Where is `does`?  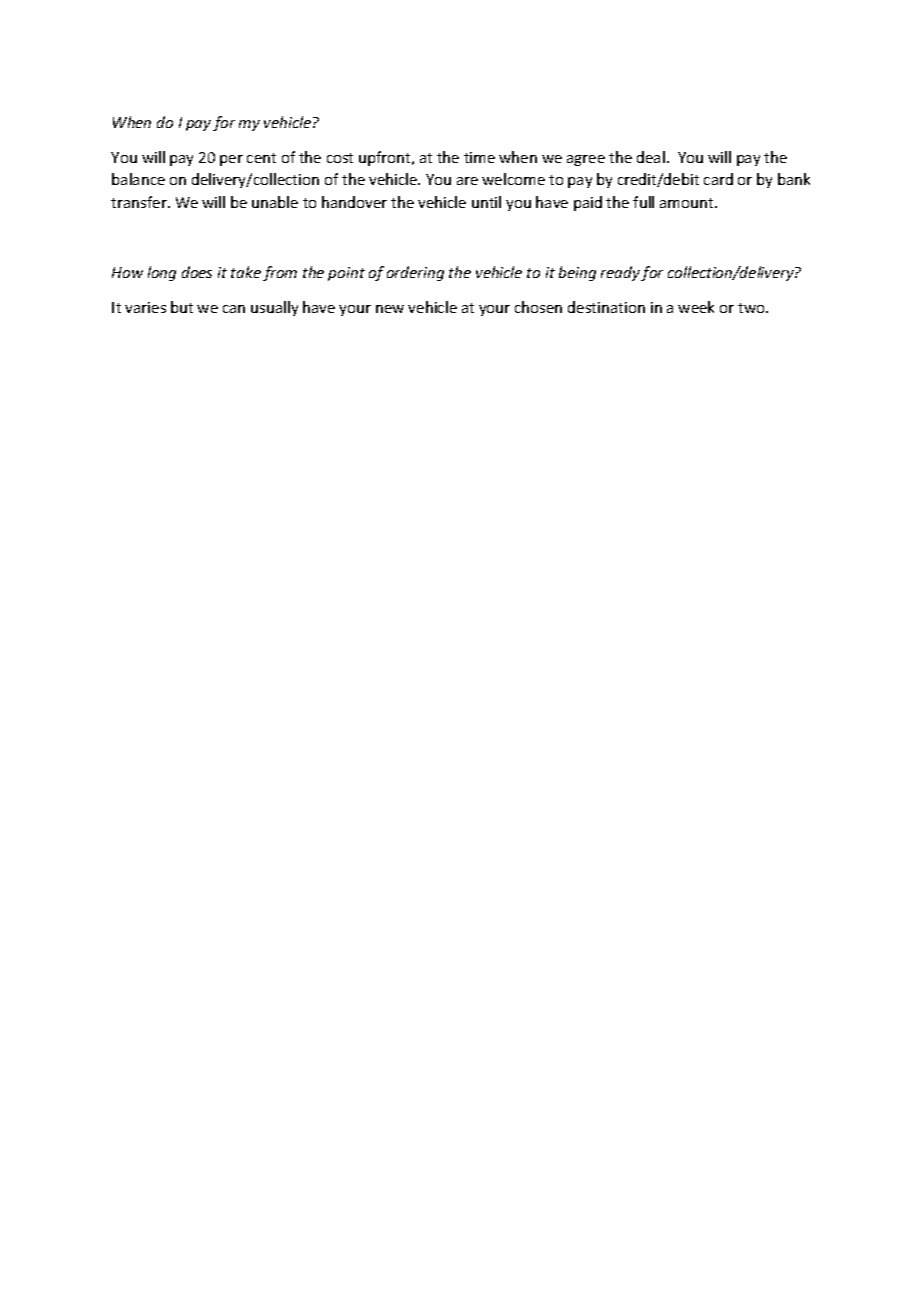 does is located at coordinates (197, 272).
